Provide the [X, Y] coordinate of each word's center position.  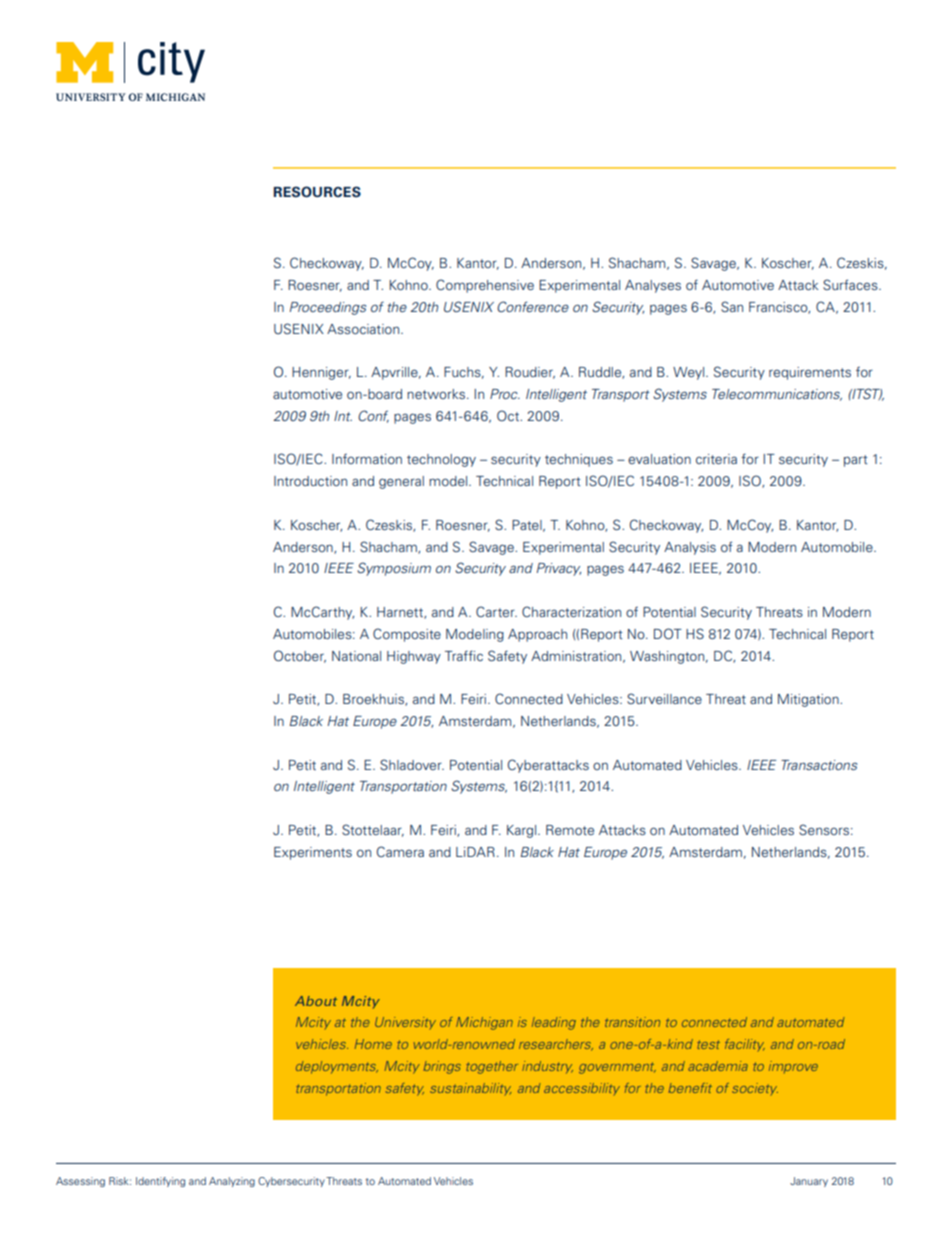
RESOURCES [317, 192]
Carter [496, 611]
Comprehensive [485, 286]
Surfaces [851, 284]
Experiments [313, 853]
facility [745, 1045]
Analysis [690, 548]
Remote [570, 830]
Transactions [819, 765]
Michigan [484, 1023]
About [316, 1001]
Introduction [310, 481]
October [300, 656]
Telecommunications [777, 395]
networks [436, 394]
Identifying [160, 1182]
